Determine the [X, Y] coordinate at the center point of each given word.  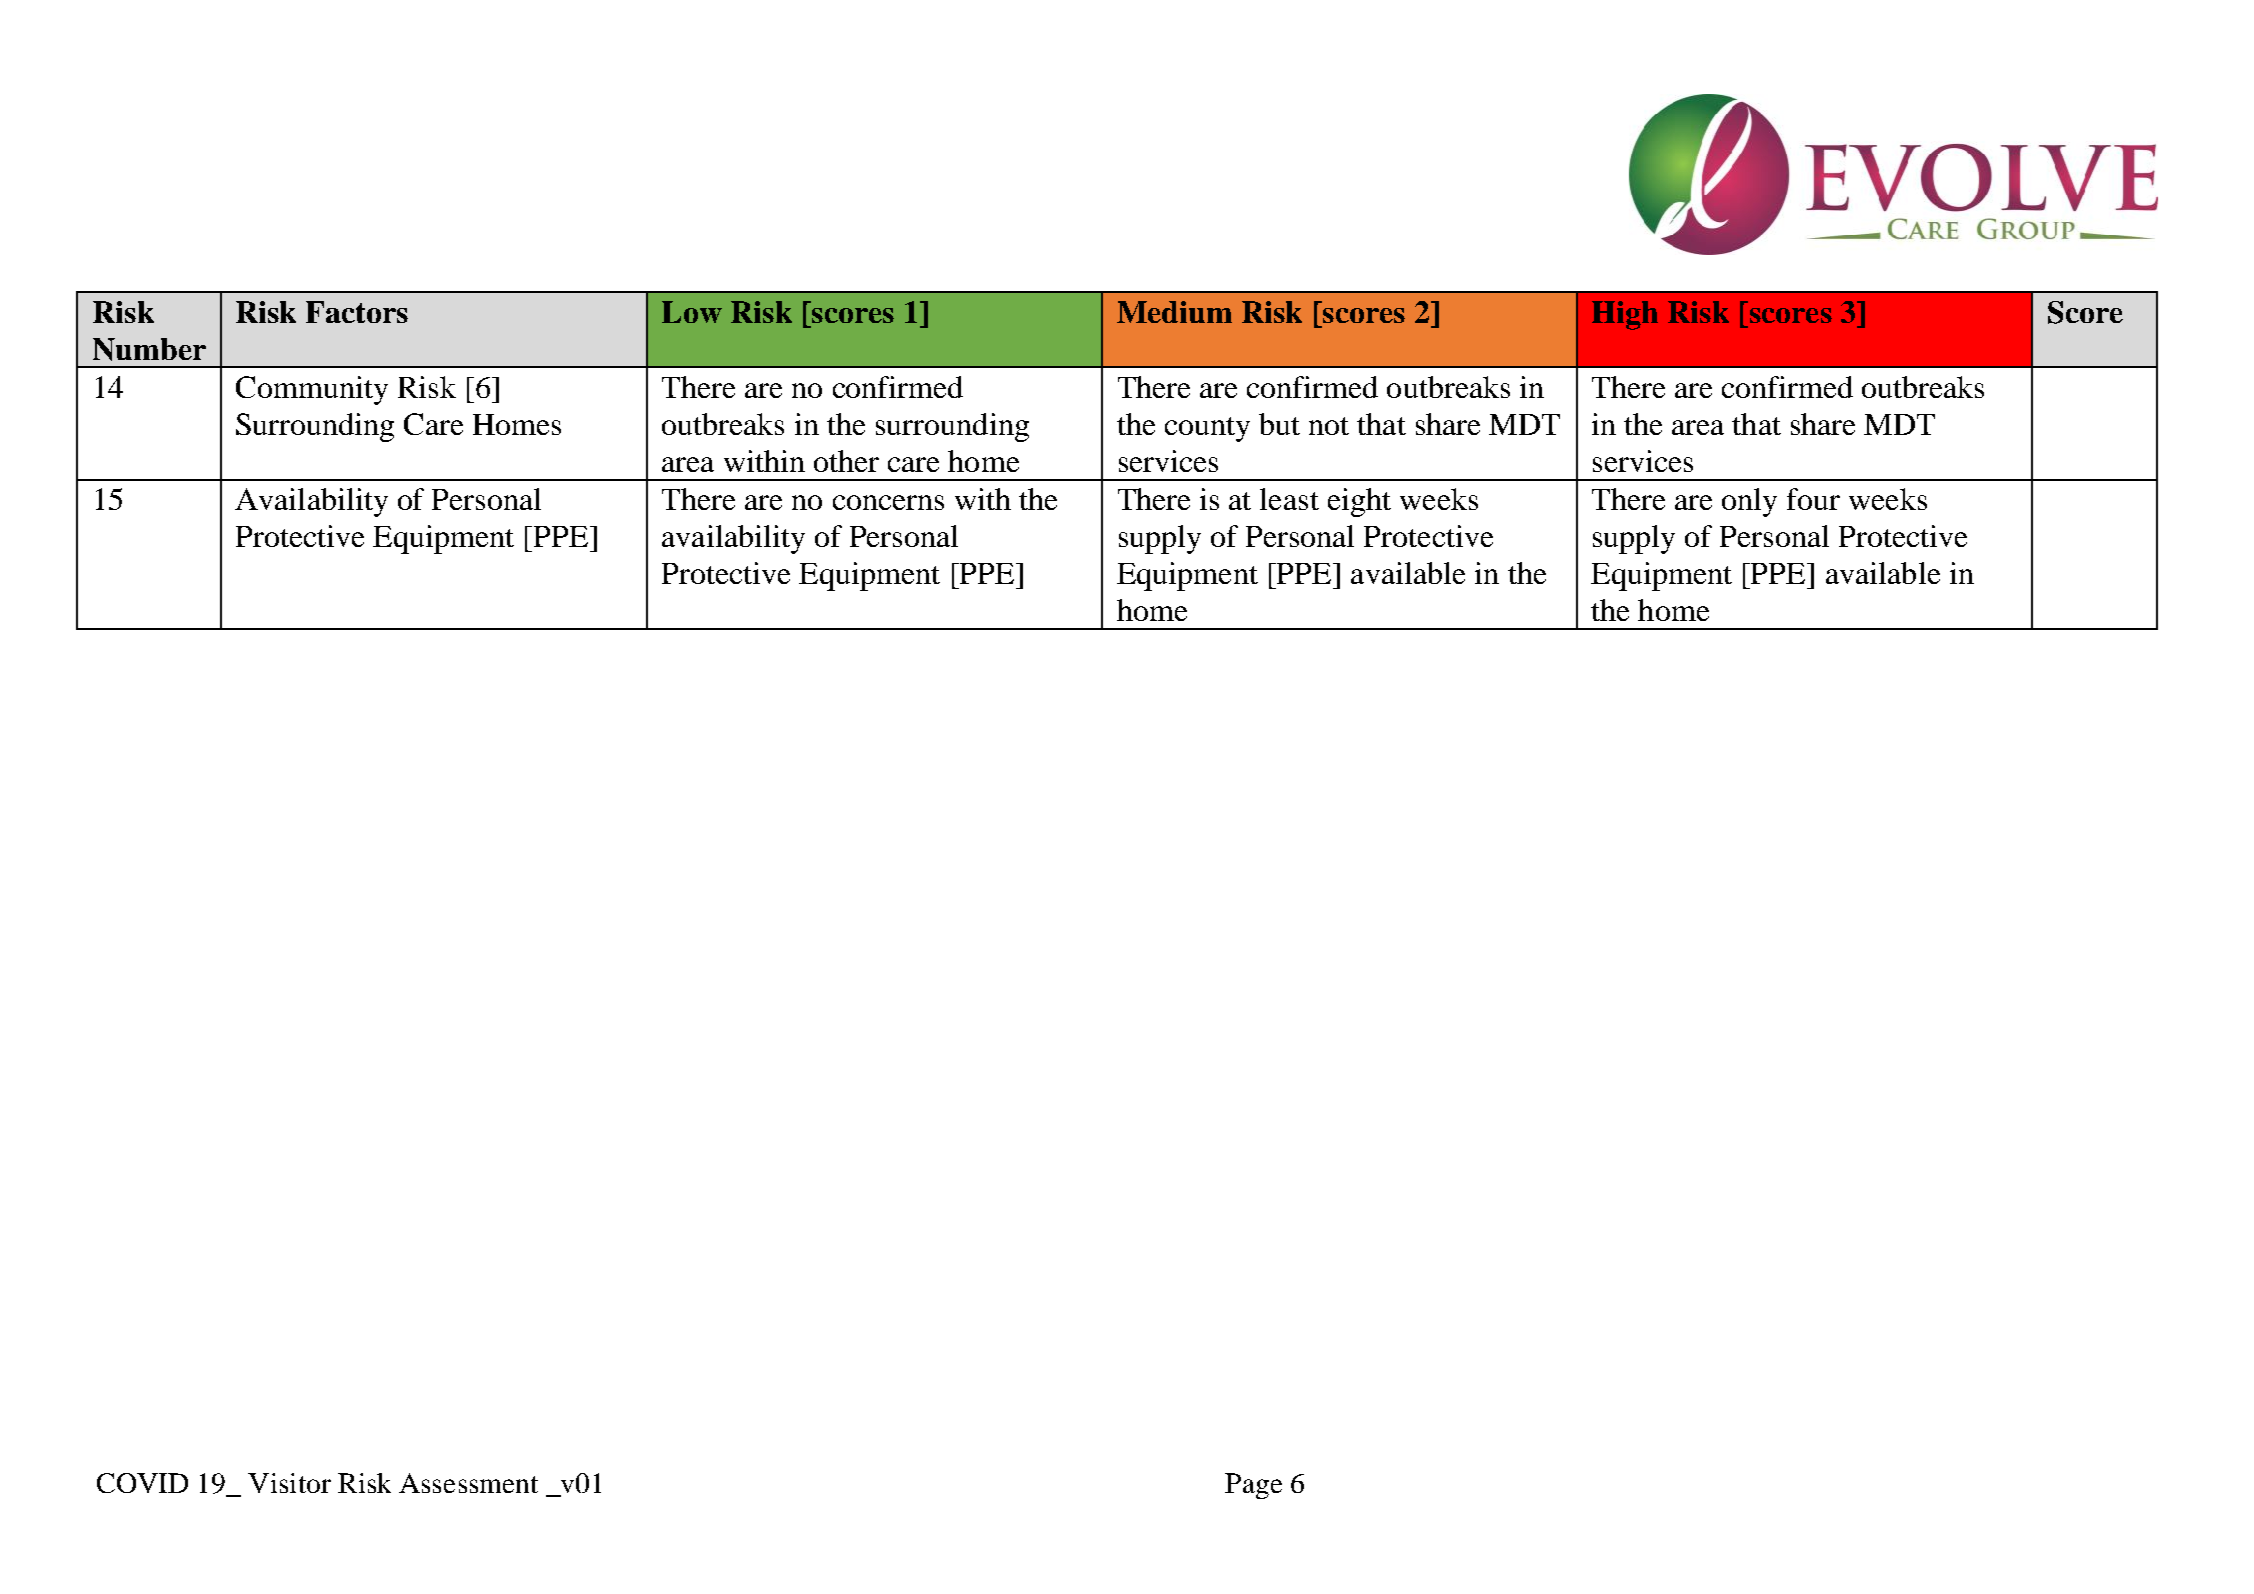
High [1625, 315]
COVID [142, 1483]
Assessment [468, 1483]
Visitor [289, 1483]
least [1289, 499]
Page [1253, 1486]
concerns [888, 502]
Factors [357, 312]
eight [1359, 502]
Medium [1174, 312]
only [1749, 502]
